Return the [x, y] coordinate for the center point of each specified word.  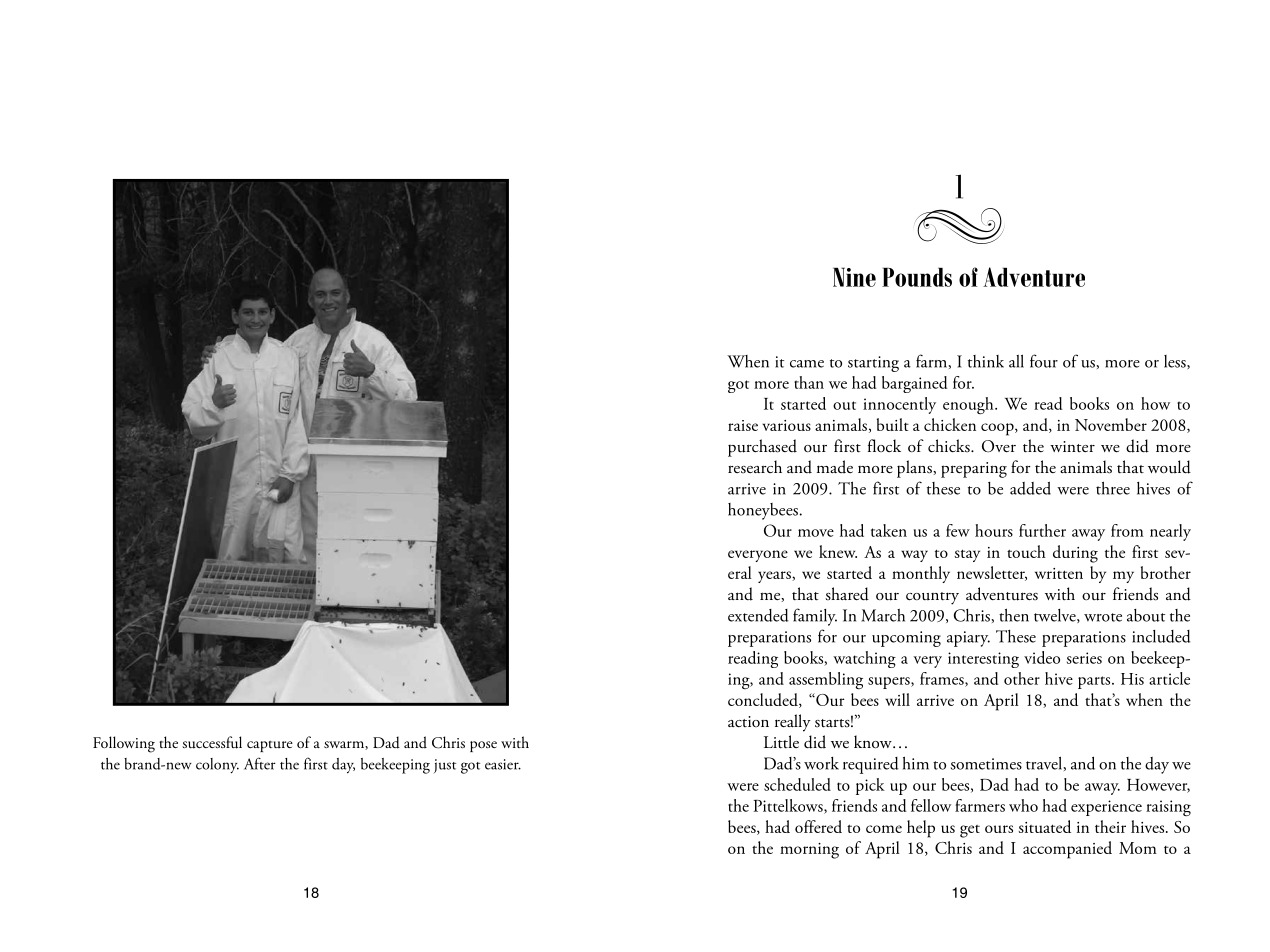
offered [818, 826]
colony [217, 765]
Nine [854, 277]
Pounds [917, 277]
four [1044, 361]
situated [1045, 826]
